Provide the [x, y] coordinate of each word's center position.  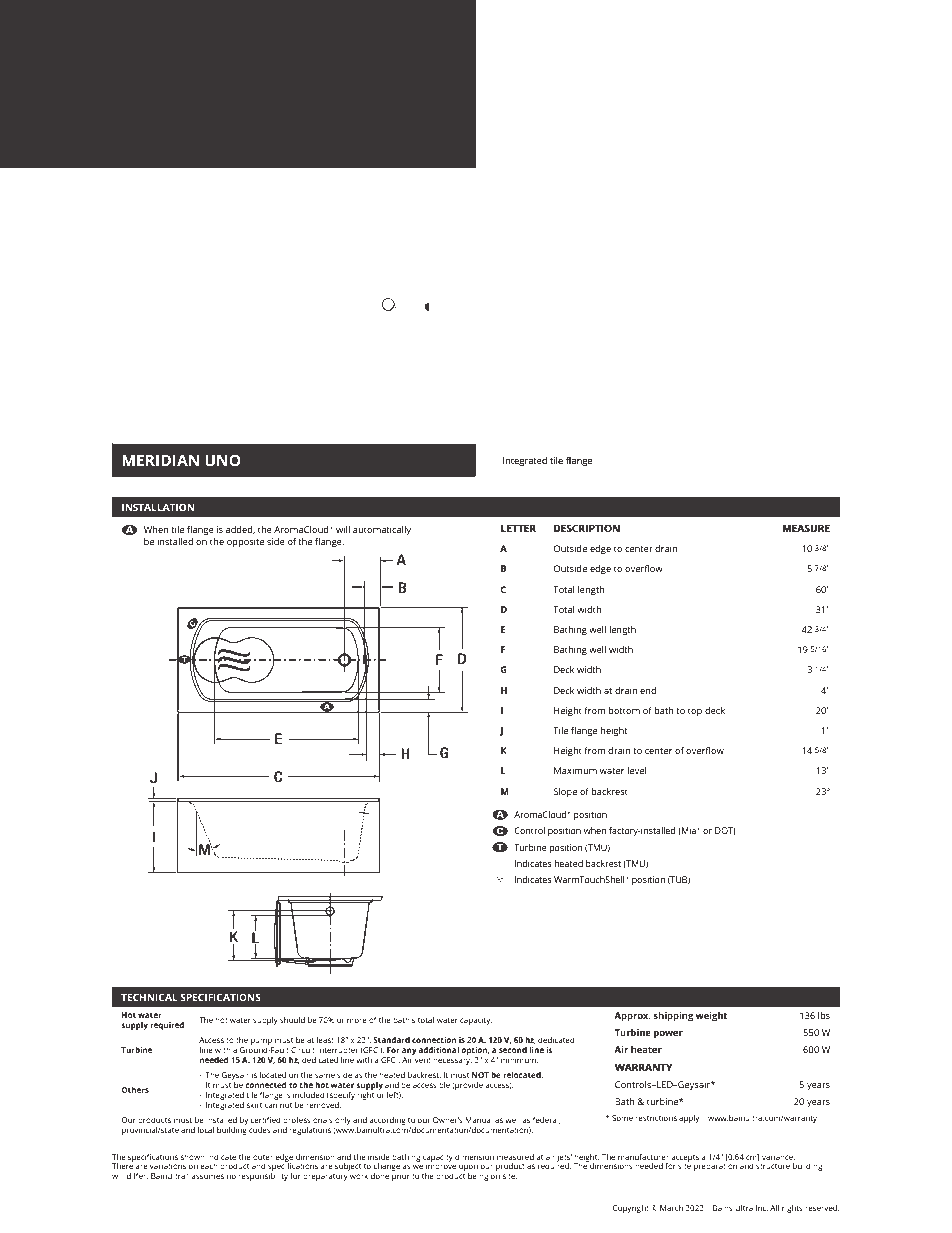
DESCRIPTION [587, 528]
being [478, 1177]
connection [434, 1040]
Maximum [575, 770]
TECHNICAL [149, 997]
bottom [624, 710]
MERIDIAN [160, 460]
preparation [715, 1166]
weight [711, 1016]
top [695, 712]
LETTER [518, 528]
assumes [207, 1176]
